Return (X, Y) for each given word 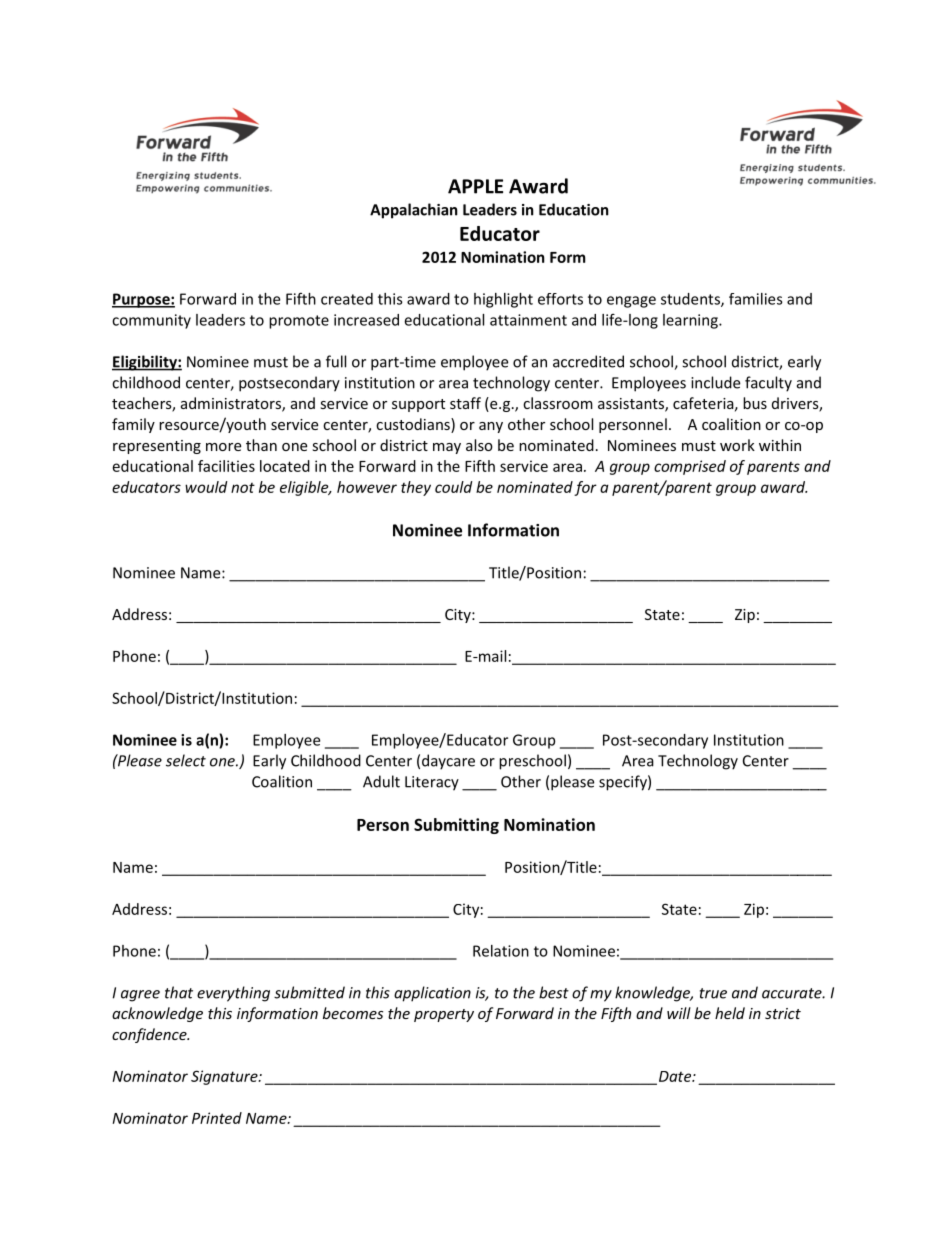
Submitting (456, 826)
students (691, 300)
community (151, 321)
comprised (690, 467)
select (186, 760)
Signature (225, 1077)
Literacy (432, 783)
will (679, 1013)
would (206, 487)
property (444, 1015)
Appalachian (414, 211)
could (454, 487)
